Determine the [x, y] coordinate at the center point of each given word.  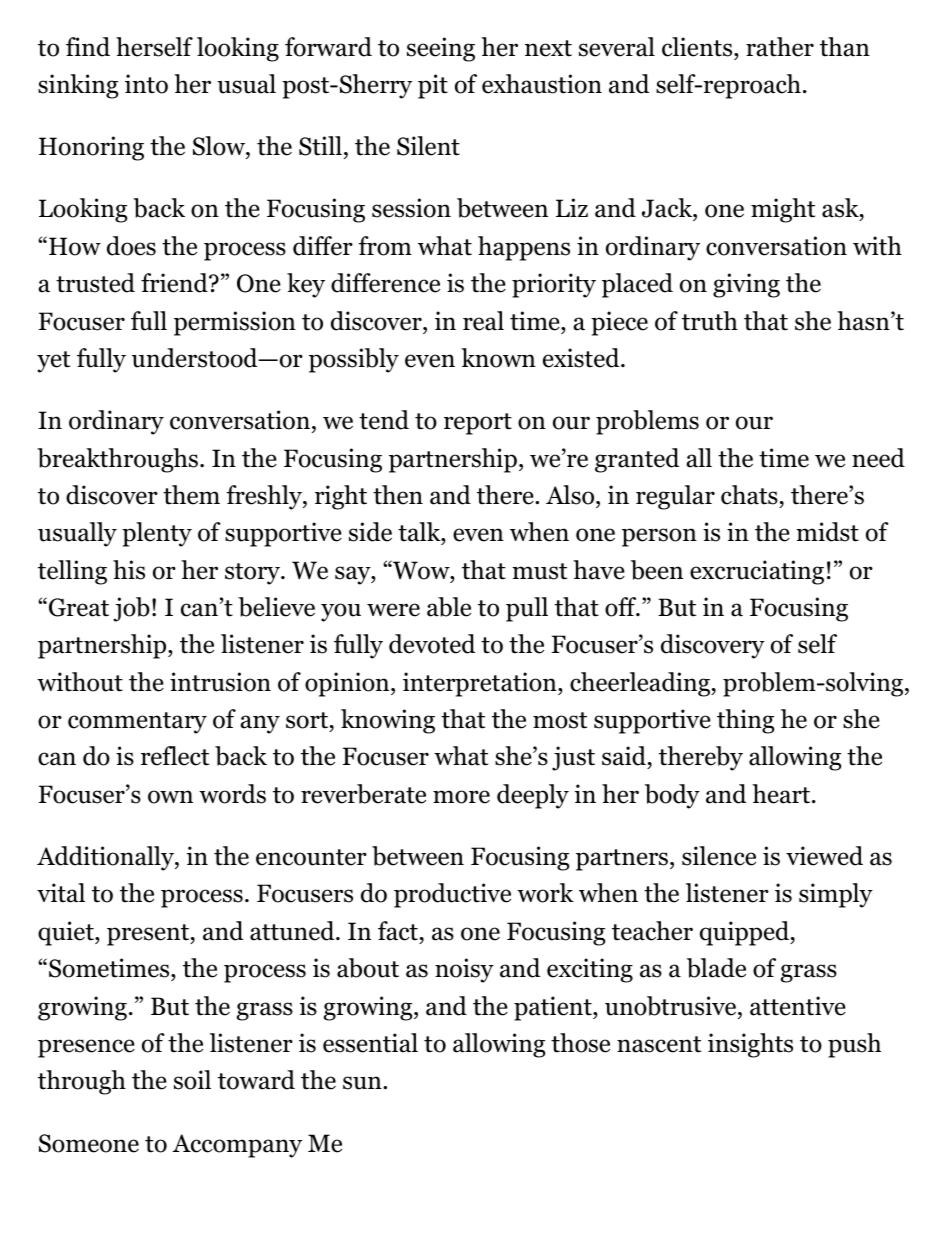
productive [452, 895]
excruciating [757, 572]
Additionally [106, 858]
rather [780, 47]
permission [235, 323]
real [483, 321]
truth [710, 321]
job [131, 609]
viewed [824, 856]
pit [433, 86]
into [146, 84]
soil [192, 1080]
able [449, 607]
